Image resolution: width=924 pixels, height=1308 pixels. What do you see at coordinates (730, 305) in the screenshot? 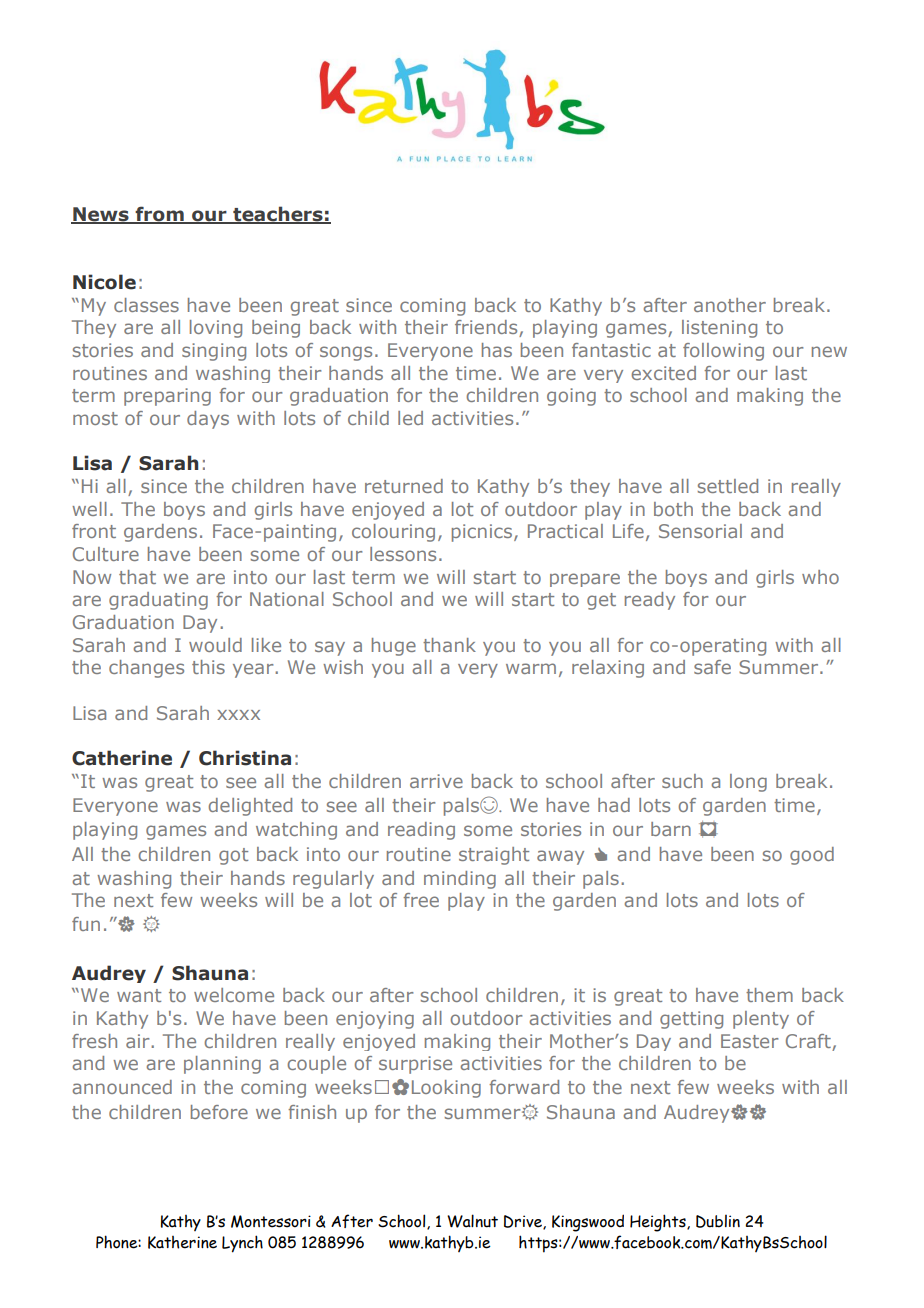
I see `another` at bounding box center [730, 305].
